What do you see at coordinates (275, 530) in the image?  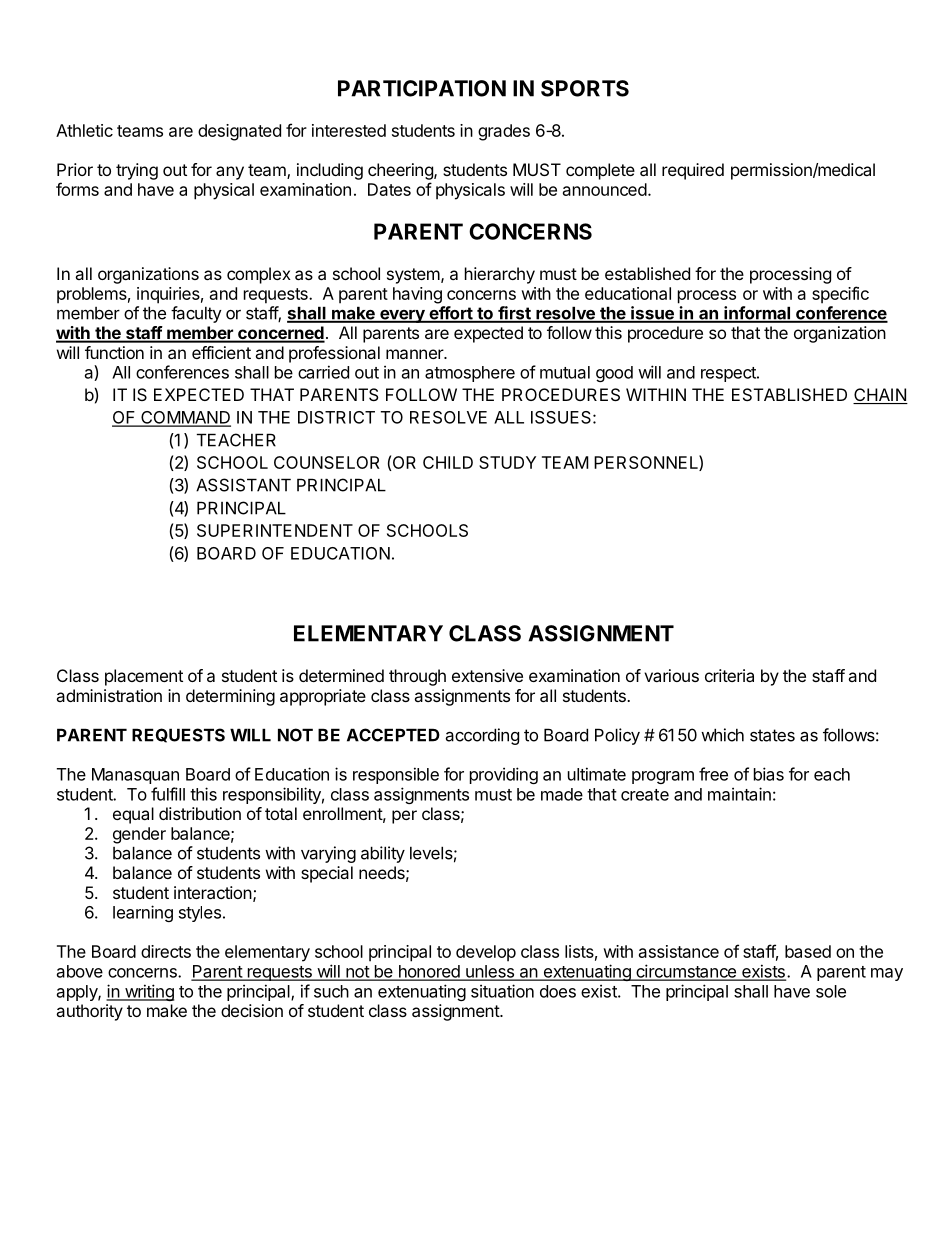 I see `SUPERINTENDENT` at bounding box center [275, 530].
